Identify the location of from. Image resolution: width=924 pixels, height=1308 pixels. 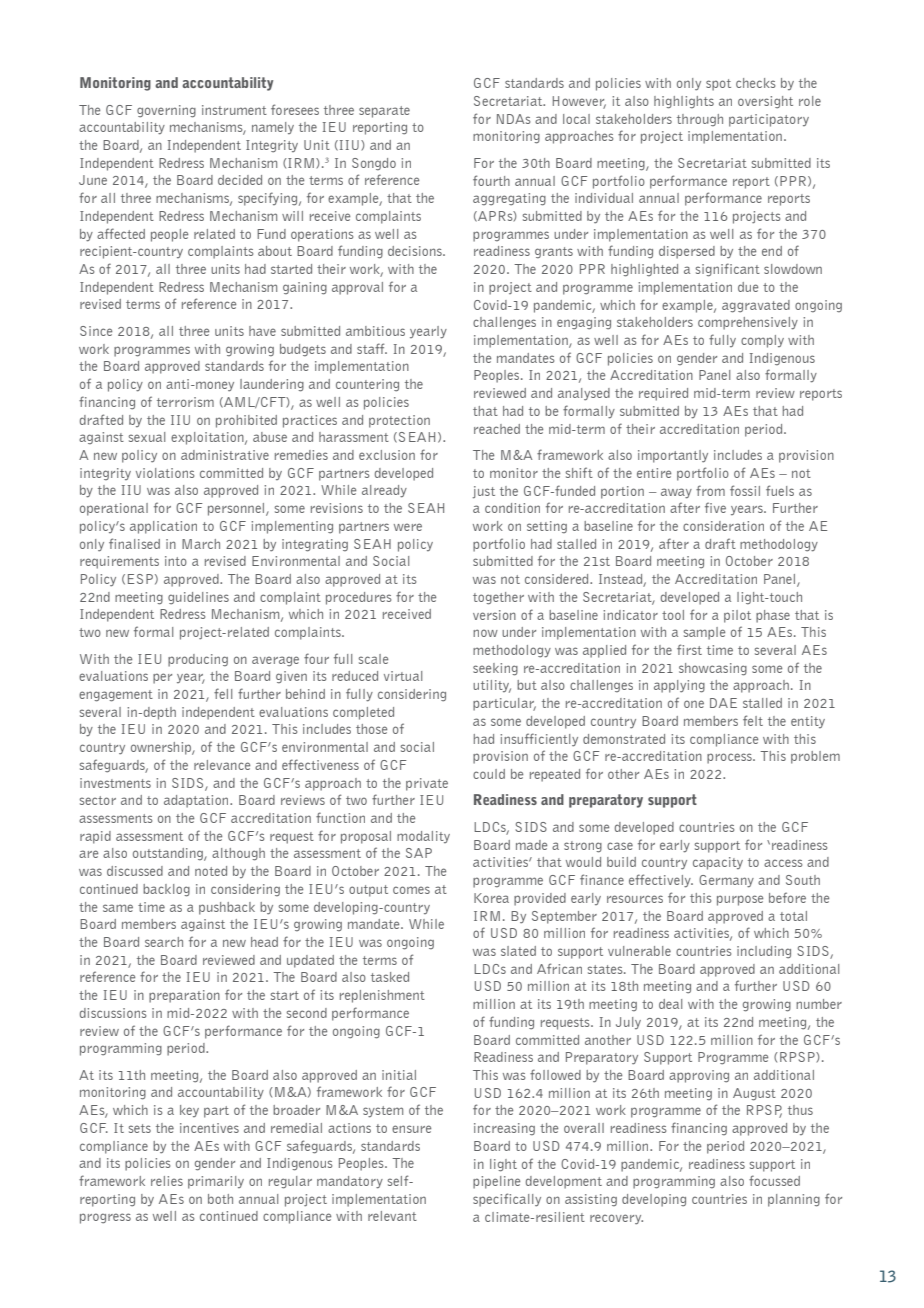
(710, 490).
